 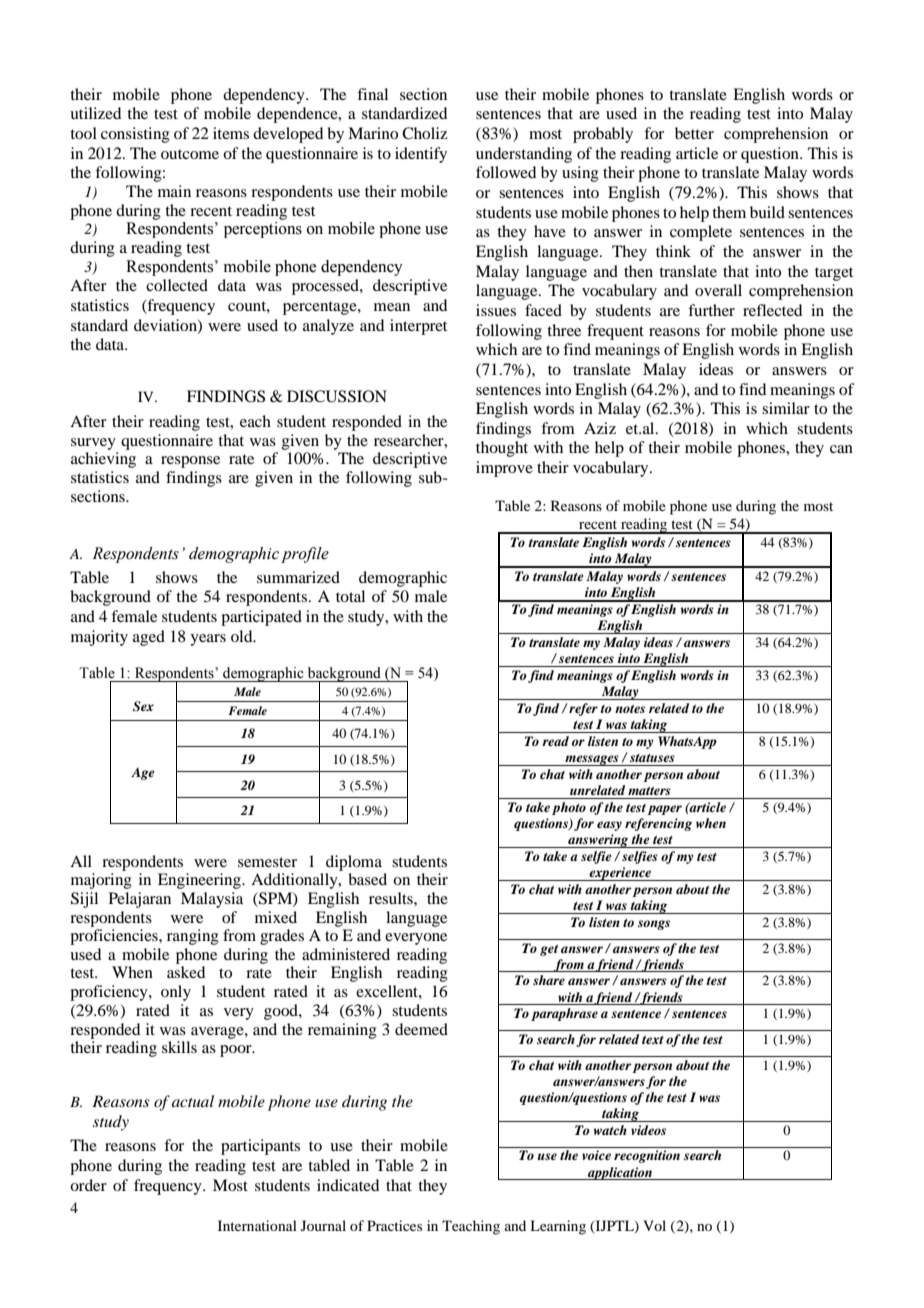 I want to click on response, so click(x=190, y=462).
